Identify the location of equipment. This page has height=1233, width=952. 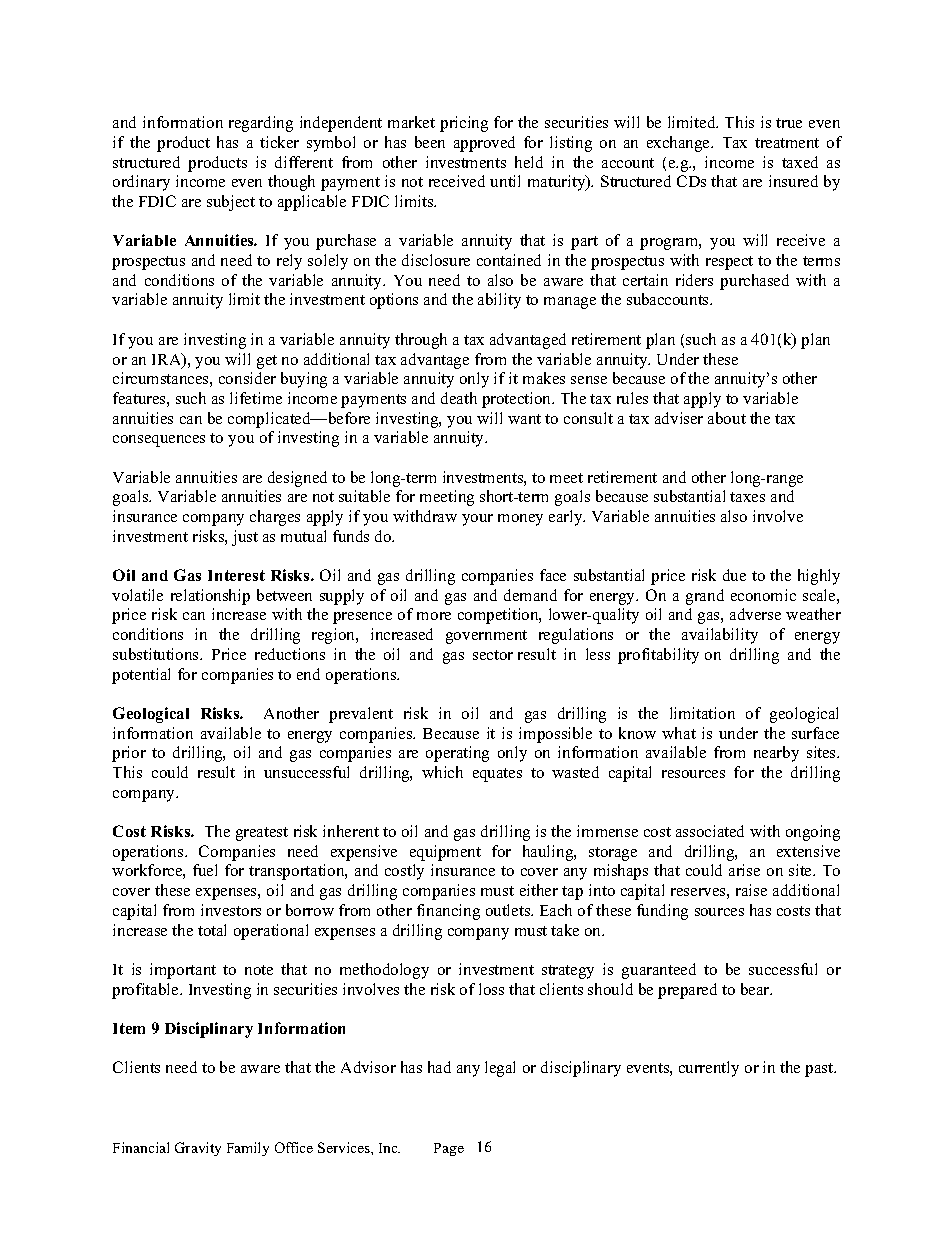
(445, 853).
